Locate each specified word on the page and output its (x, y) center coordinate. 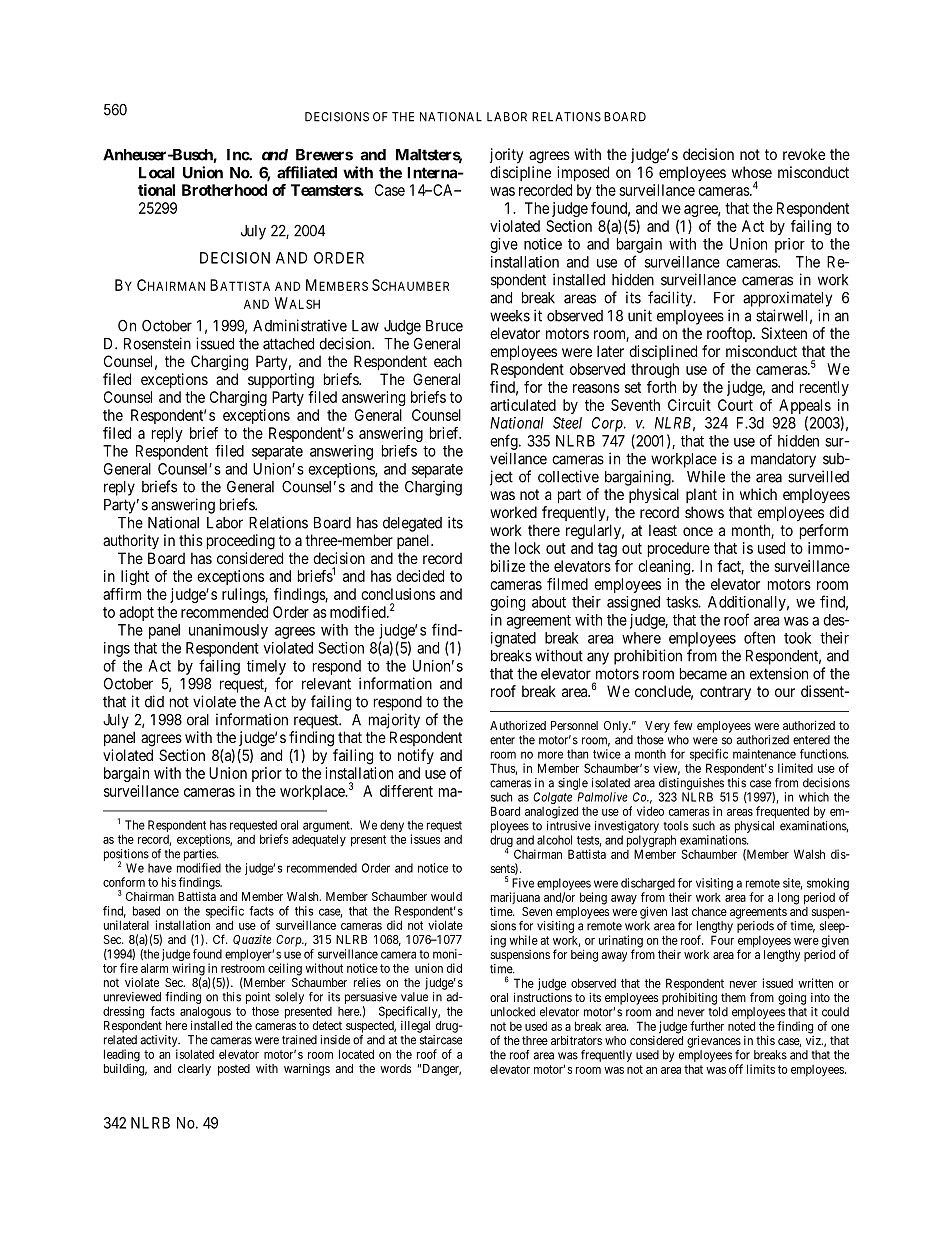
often (759, 637)
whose (752, 172)
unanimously (228, 631)
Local (157, 173)
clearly (194, 1070)
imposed (583, 173)
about (549, 602)
